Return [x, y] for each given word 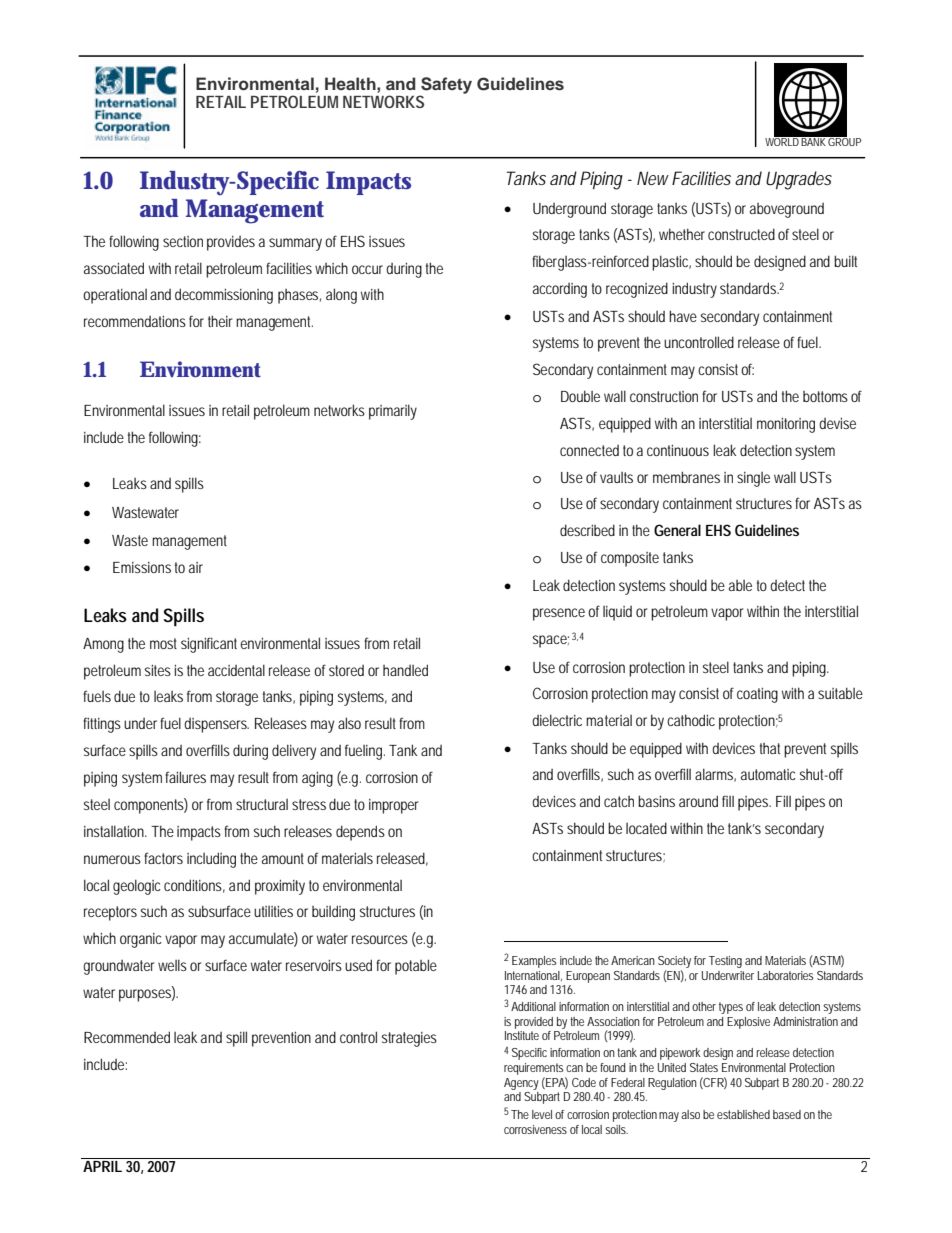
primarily [393, 412]
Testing [725, 962]
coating [757, 695]
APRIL [102, 1166]
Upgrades [799, 180]
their [220, 321]
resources [380, 939]
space [550, 641]
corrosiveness [535, 1129]
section [183, 241]
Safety [445, 87]
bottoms [825, 396]
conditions [193, 885]
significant [209, 645]
